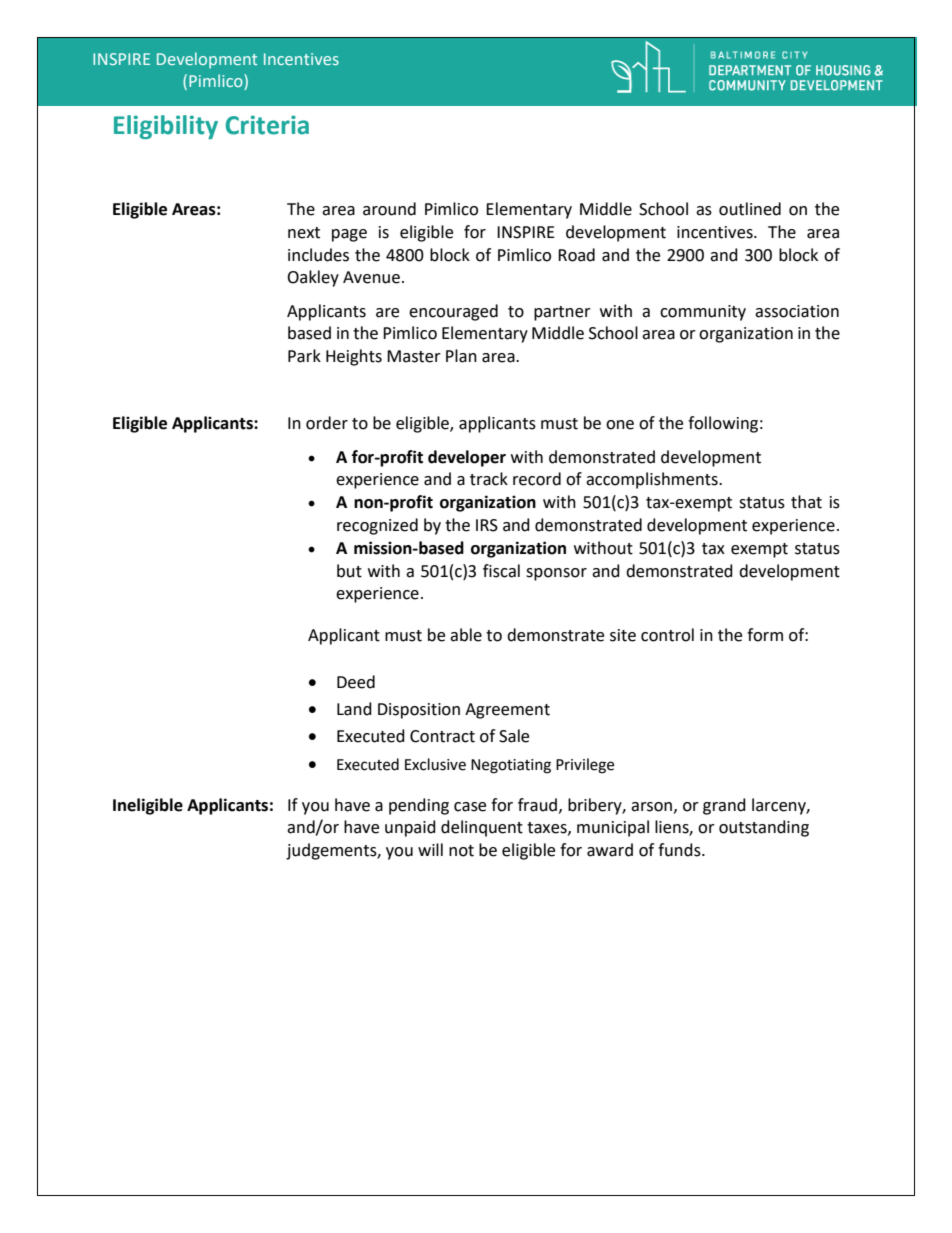 This screenshot has width=952, height=1233. Describe the element at coordinates (389, 209) in the screenshot. I see `around` at that location.
